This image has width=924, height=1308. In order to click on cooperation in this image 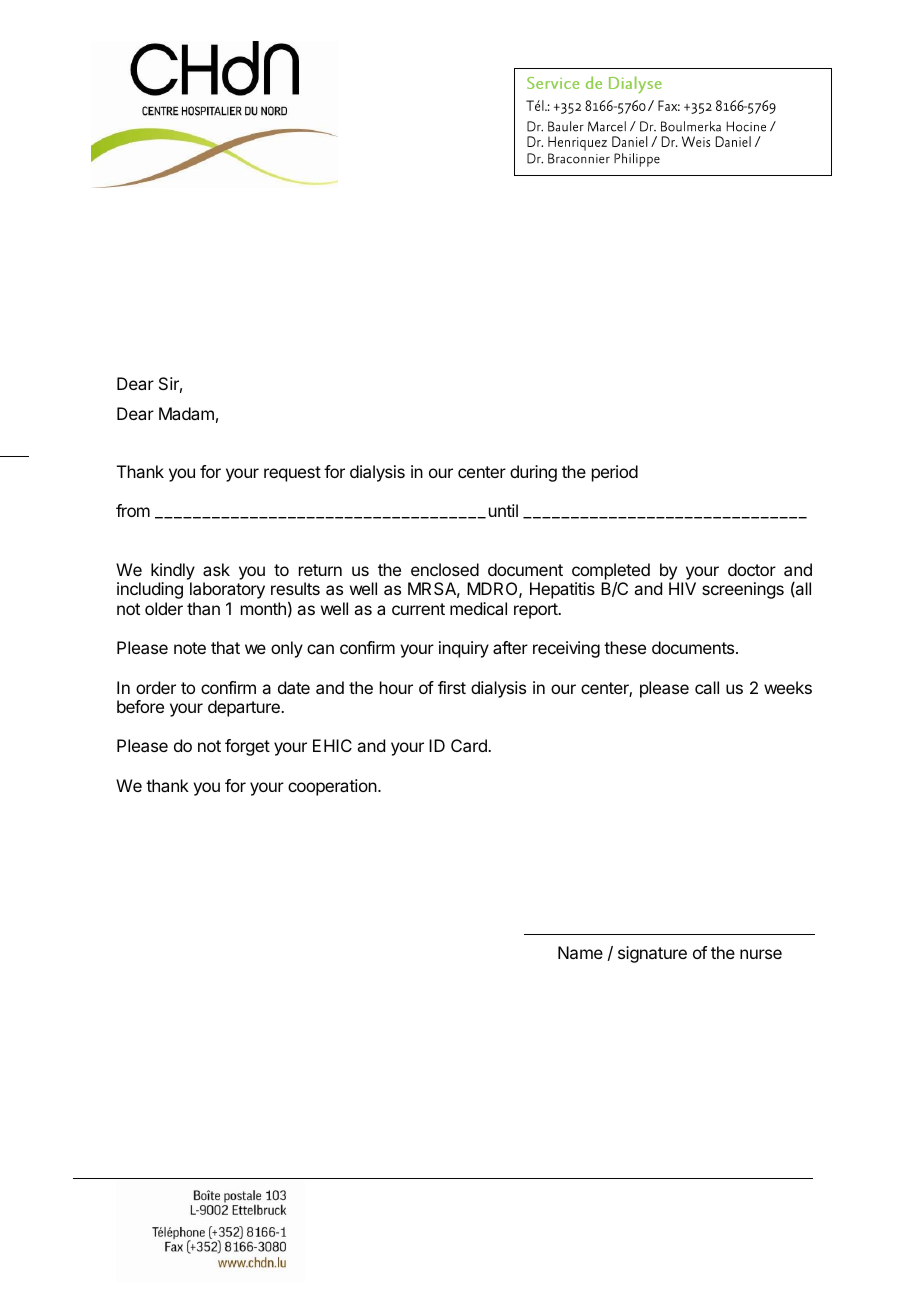, I will do `click(332, 787)`.
